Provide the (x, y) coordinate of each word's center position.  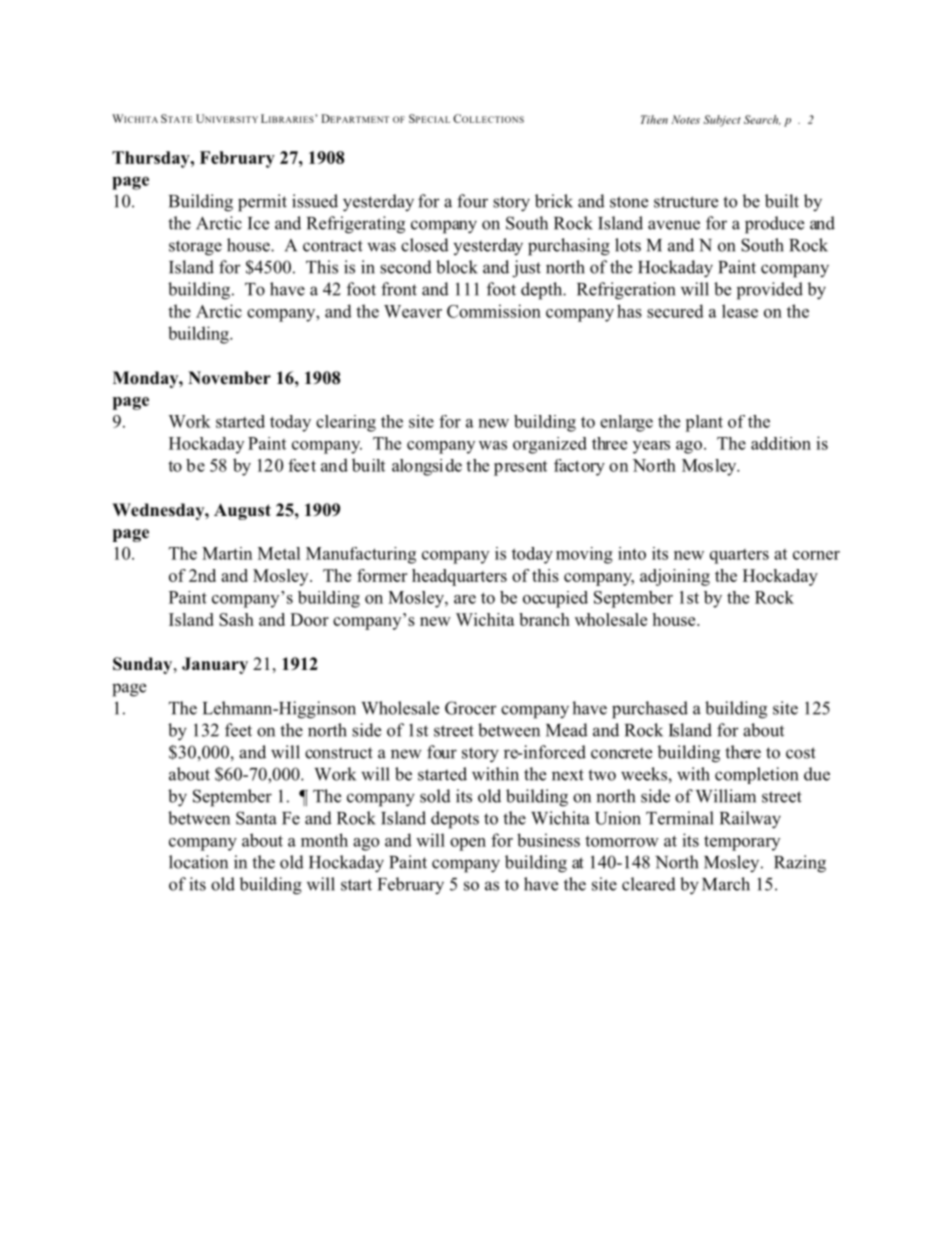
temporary (742, 843)
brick (554, 201)
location (198, 862)
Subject (722, 121)
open (468, 844)
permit (262, 203)
